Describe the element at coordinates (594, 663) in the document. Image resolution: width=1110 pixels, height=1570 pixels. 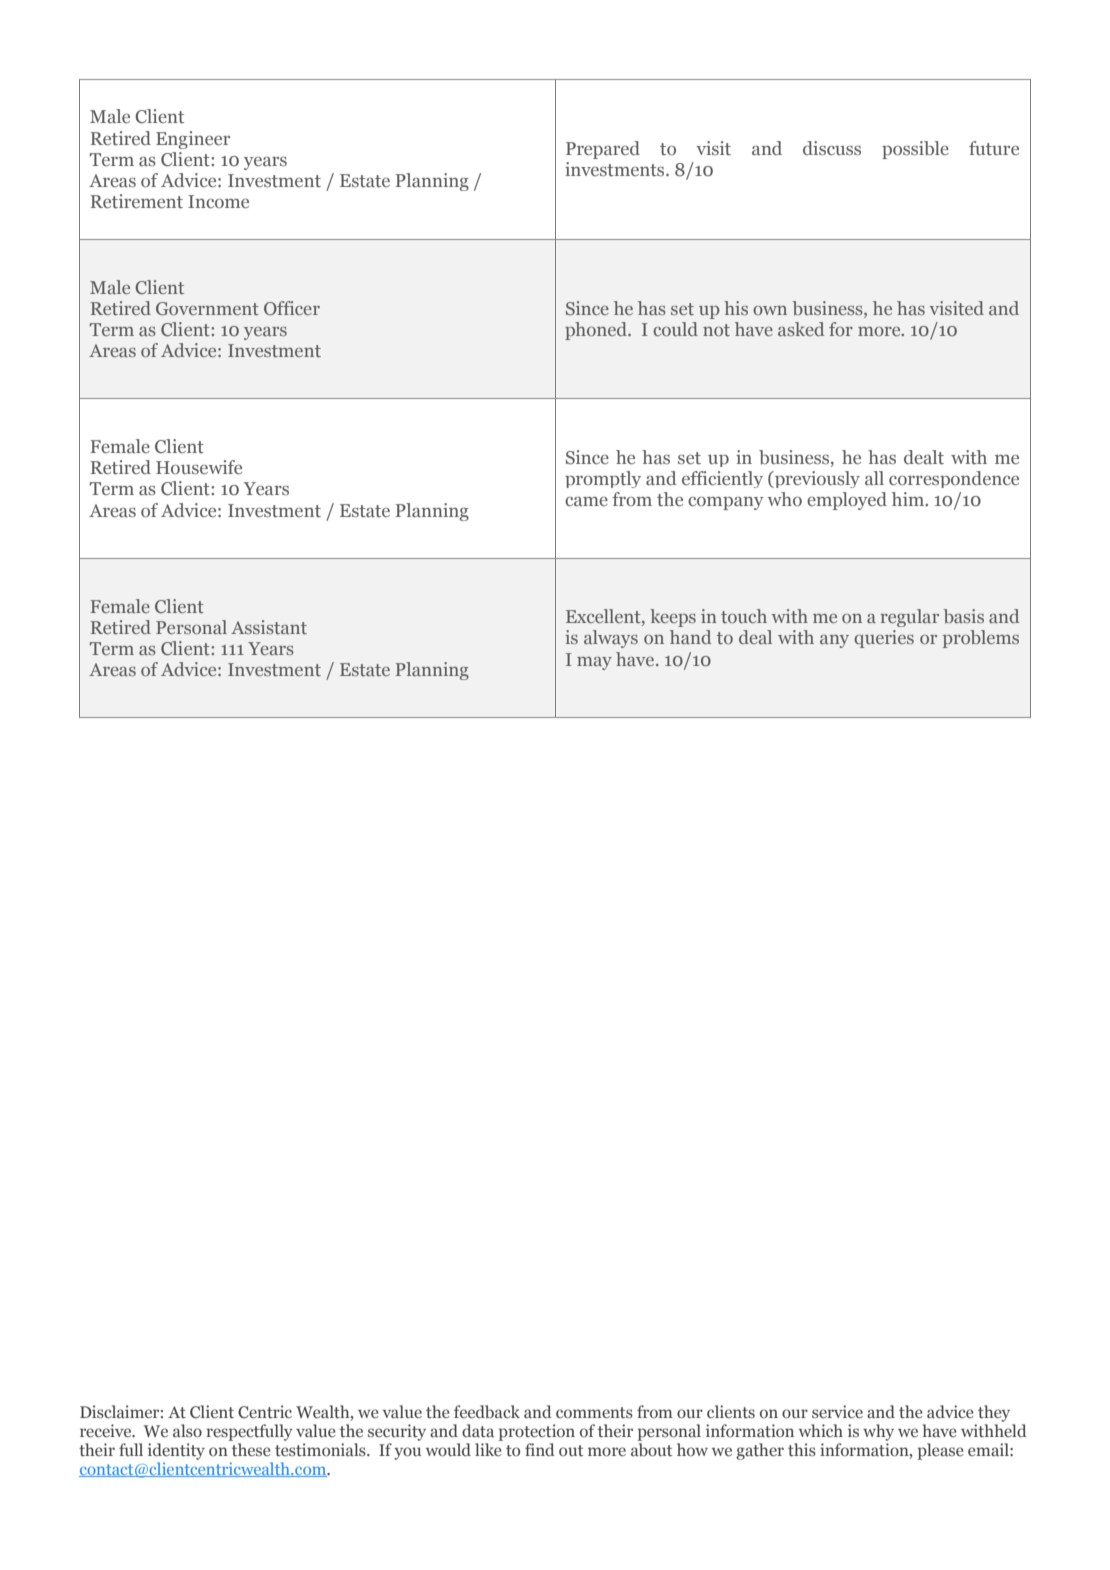
I see `may` at that location.
